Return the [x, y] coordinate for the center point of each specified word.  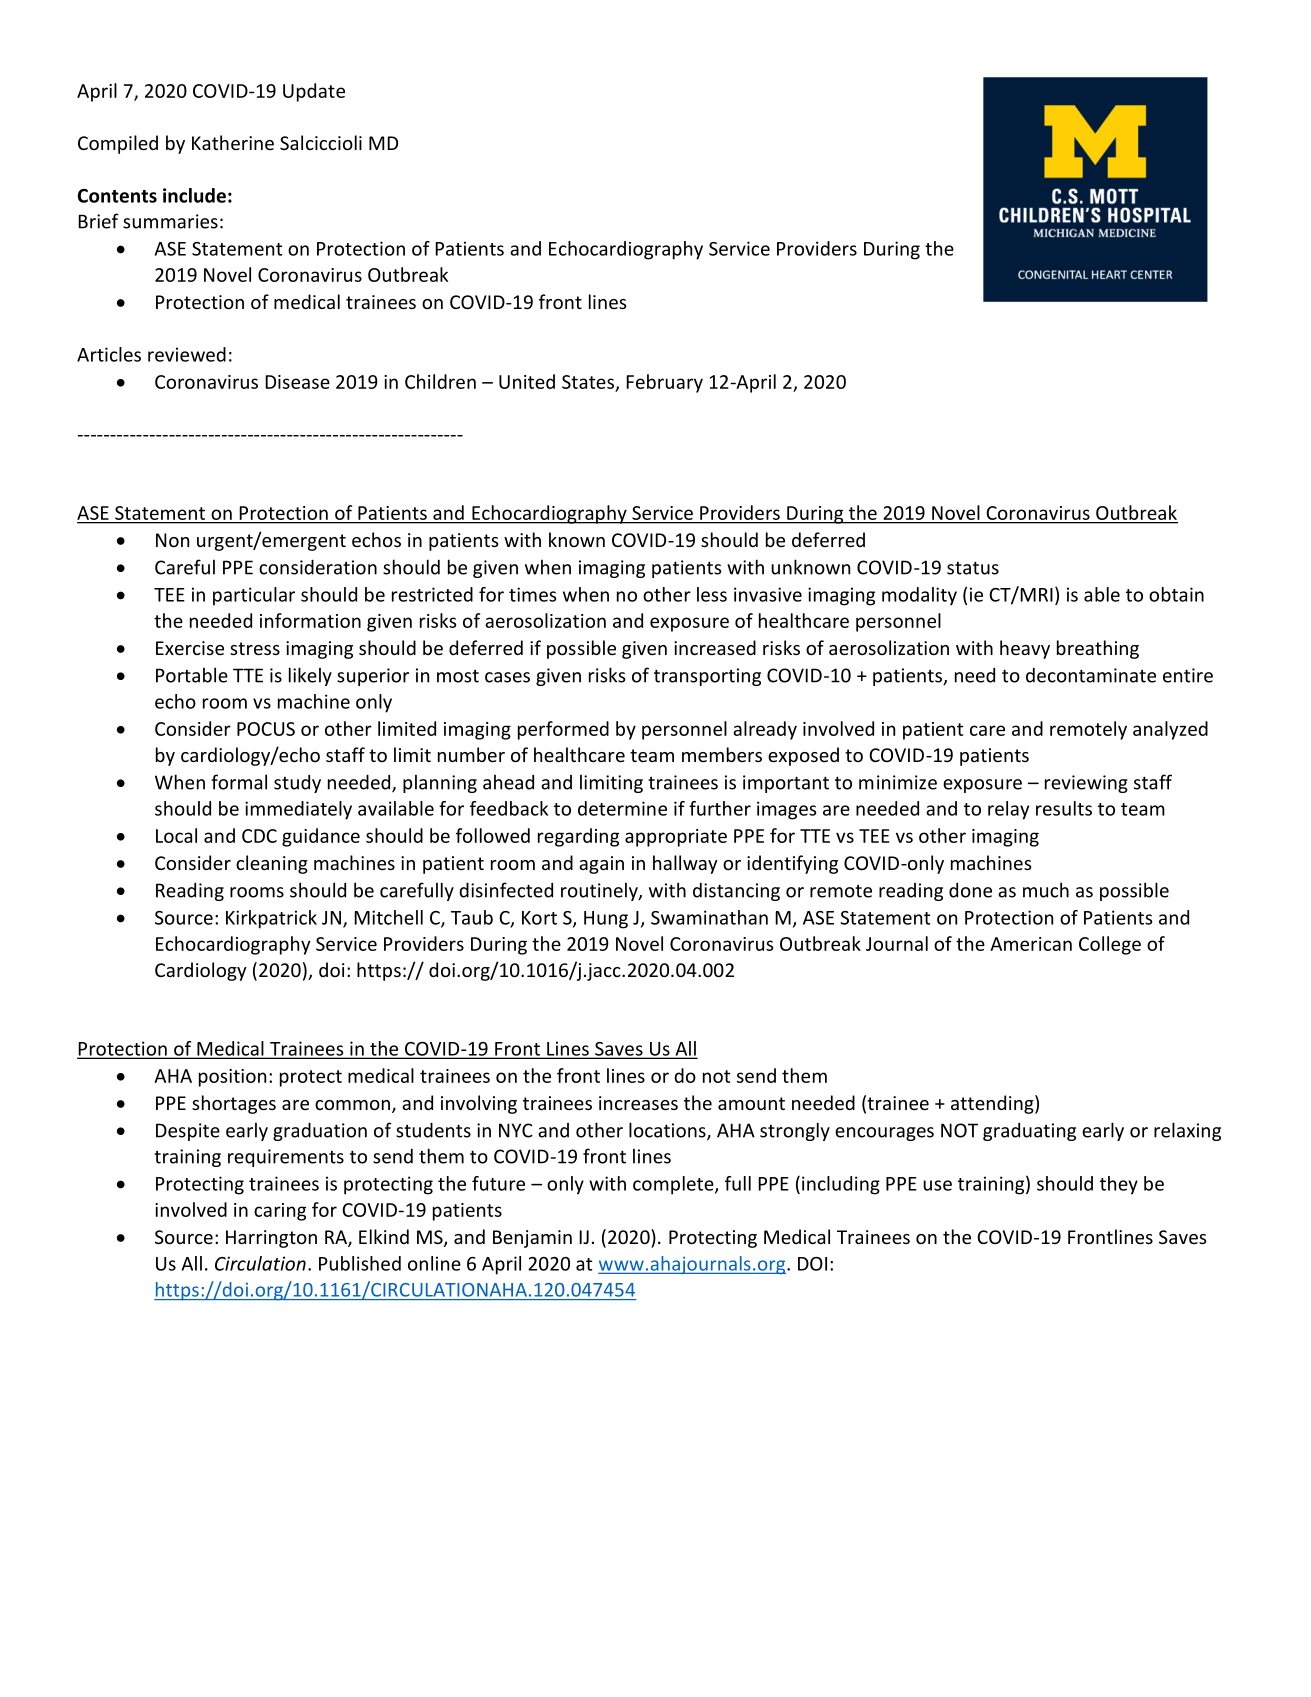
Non [172, 540]
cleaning [272, 864]
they [1119, 1185]
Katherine [233, 142]
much [1046, 890]
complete [674, 1185]
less [712, 594]
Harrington [271, 1239]
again [601, 865]
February [664, 383]
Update [314, 92]
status [973, 568]
